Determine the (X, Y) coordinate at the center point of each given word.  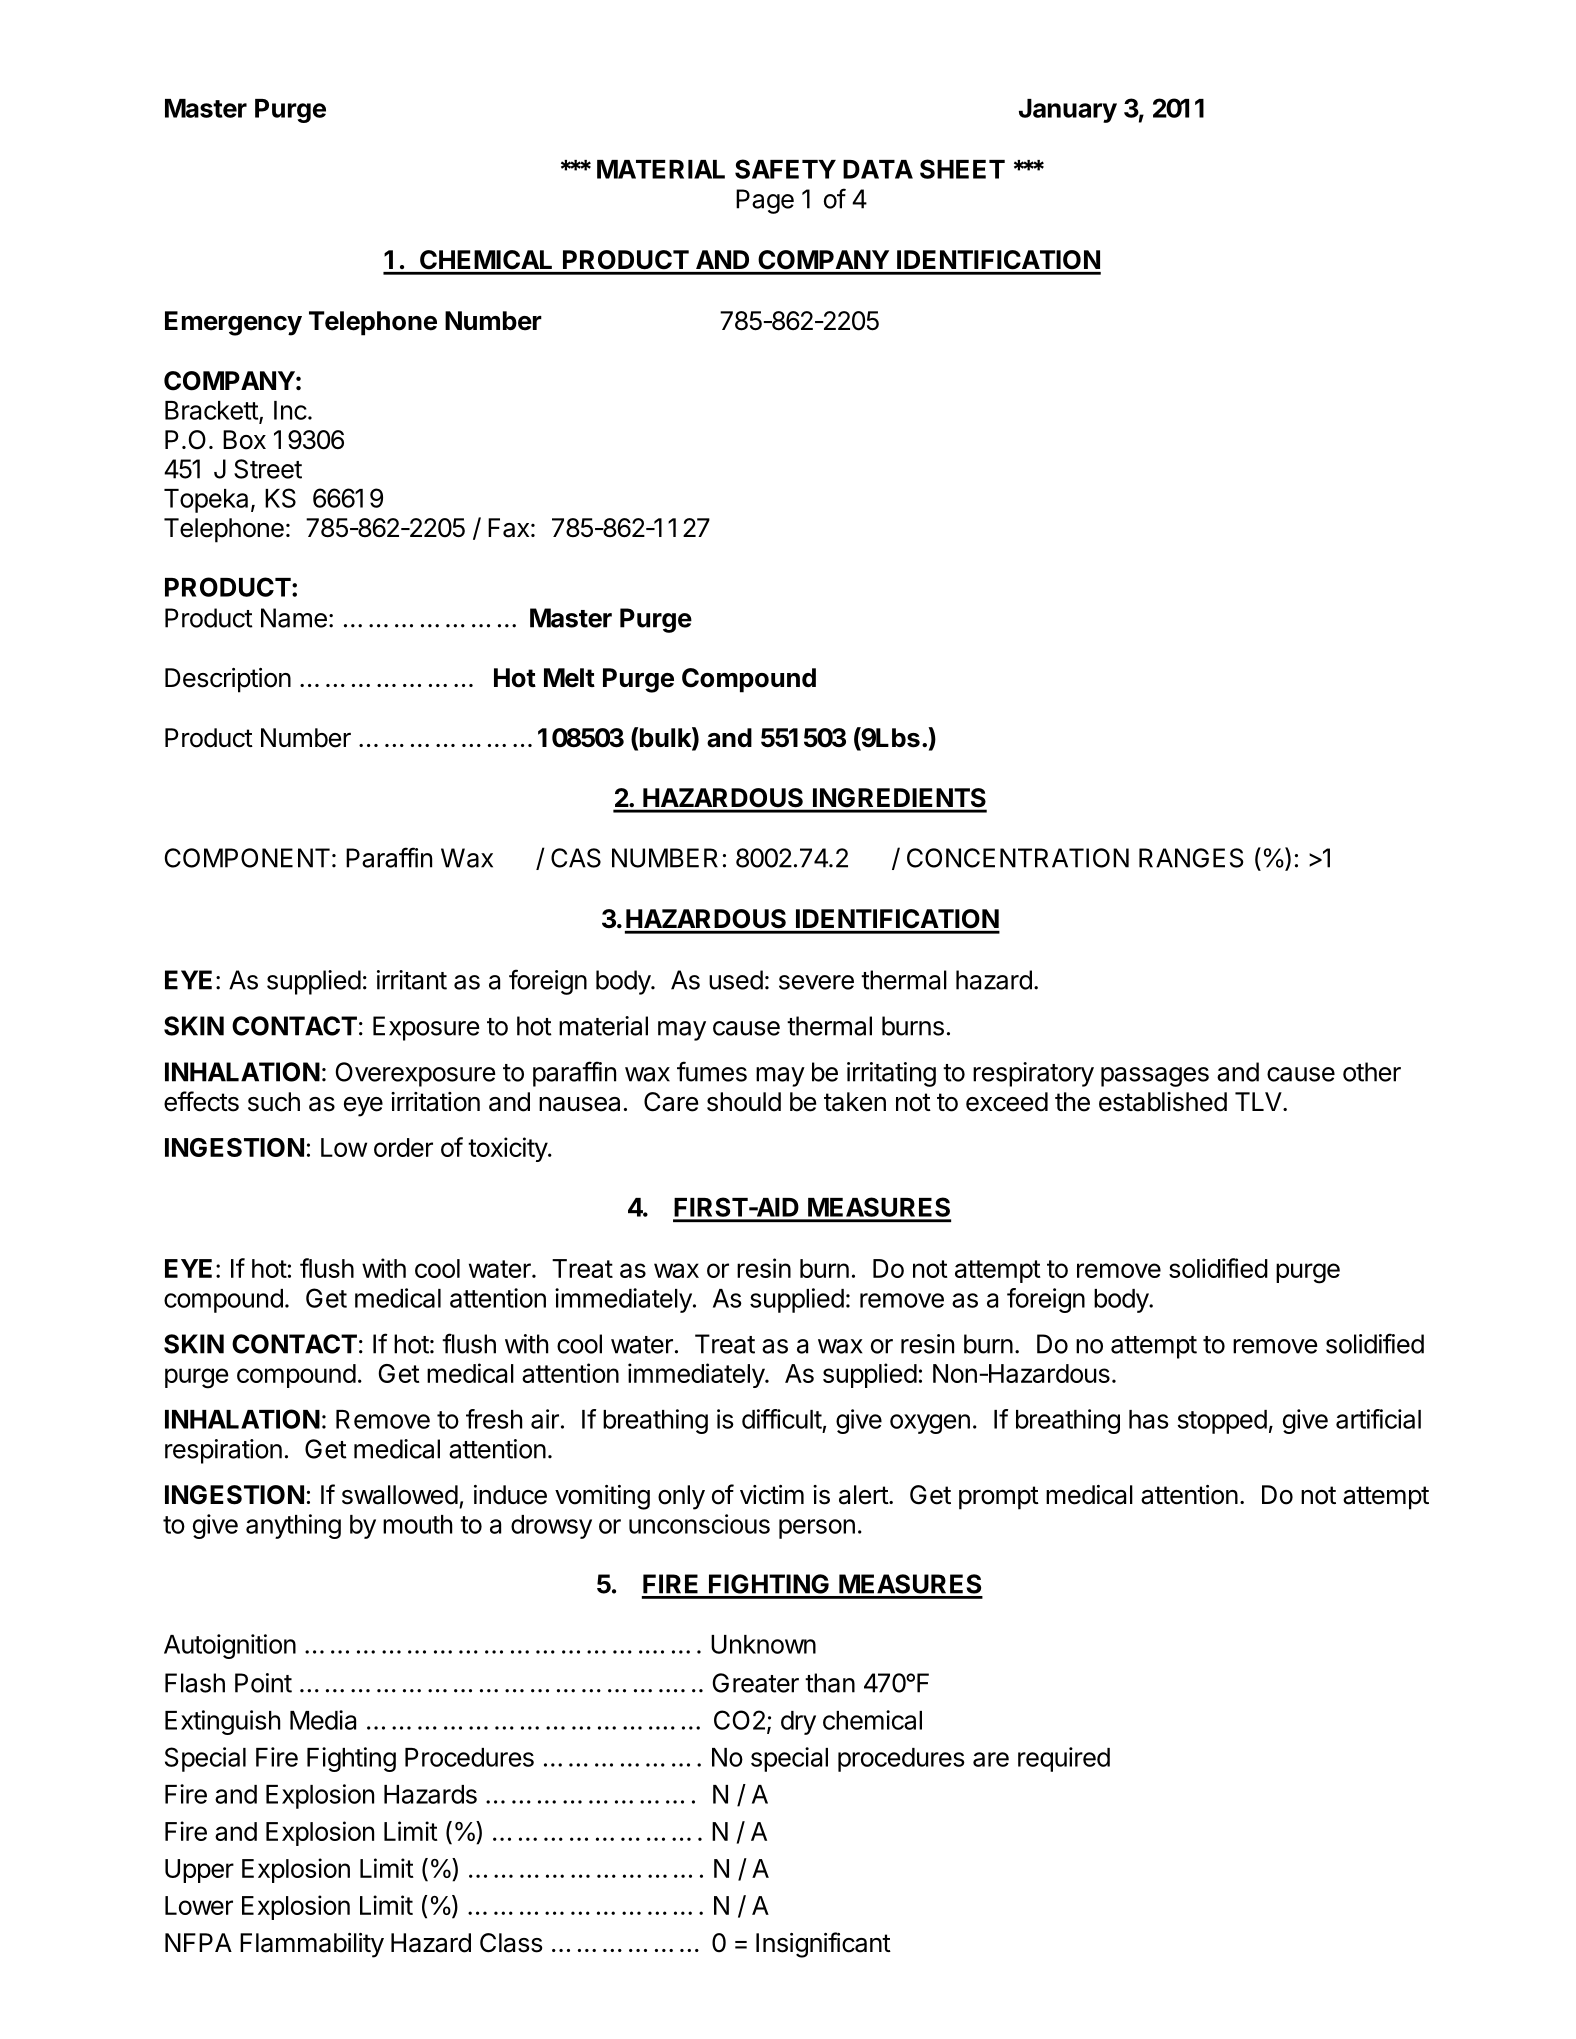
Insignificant (823, 1945)
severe (816, 982)
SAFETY (785, 169)
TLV (1259, 1101)
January (1068, 111)
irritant (412, 980)
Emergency (233, 323)
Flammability (312, 1945)
